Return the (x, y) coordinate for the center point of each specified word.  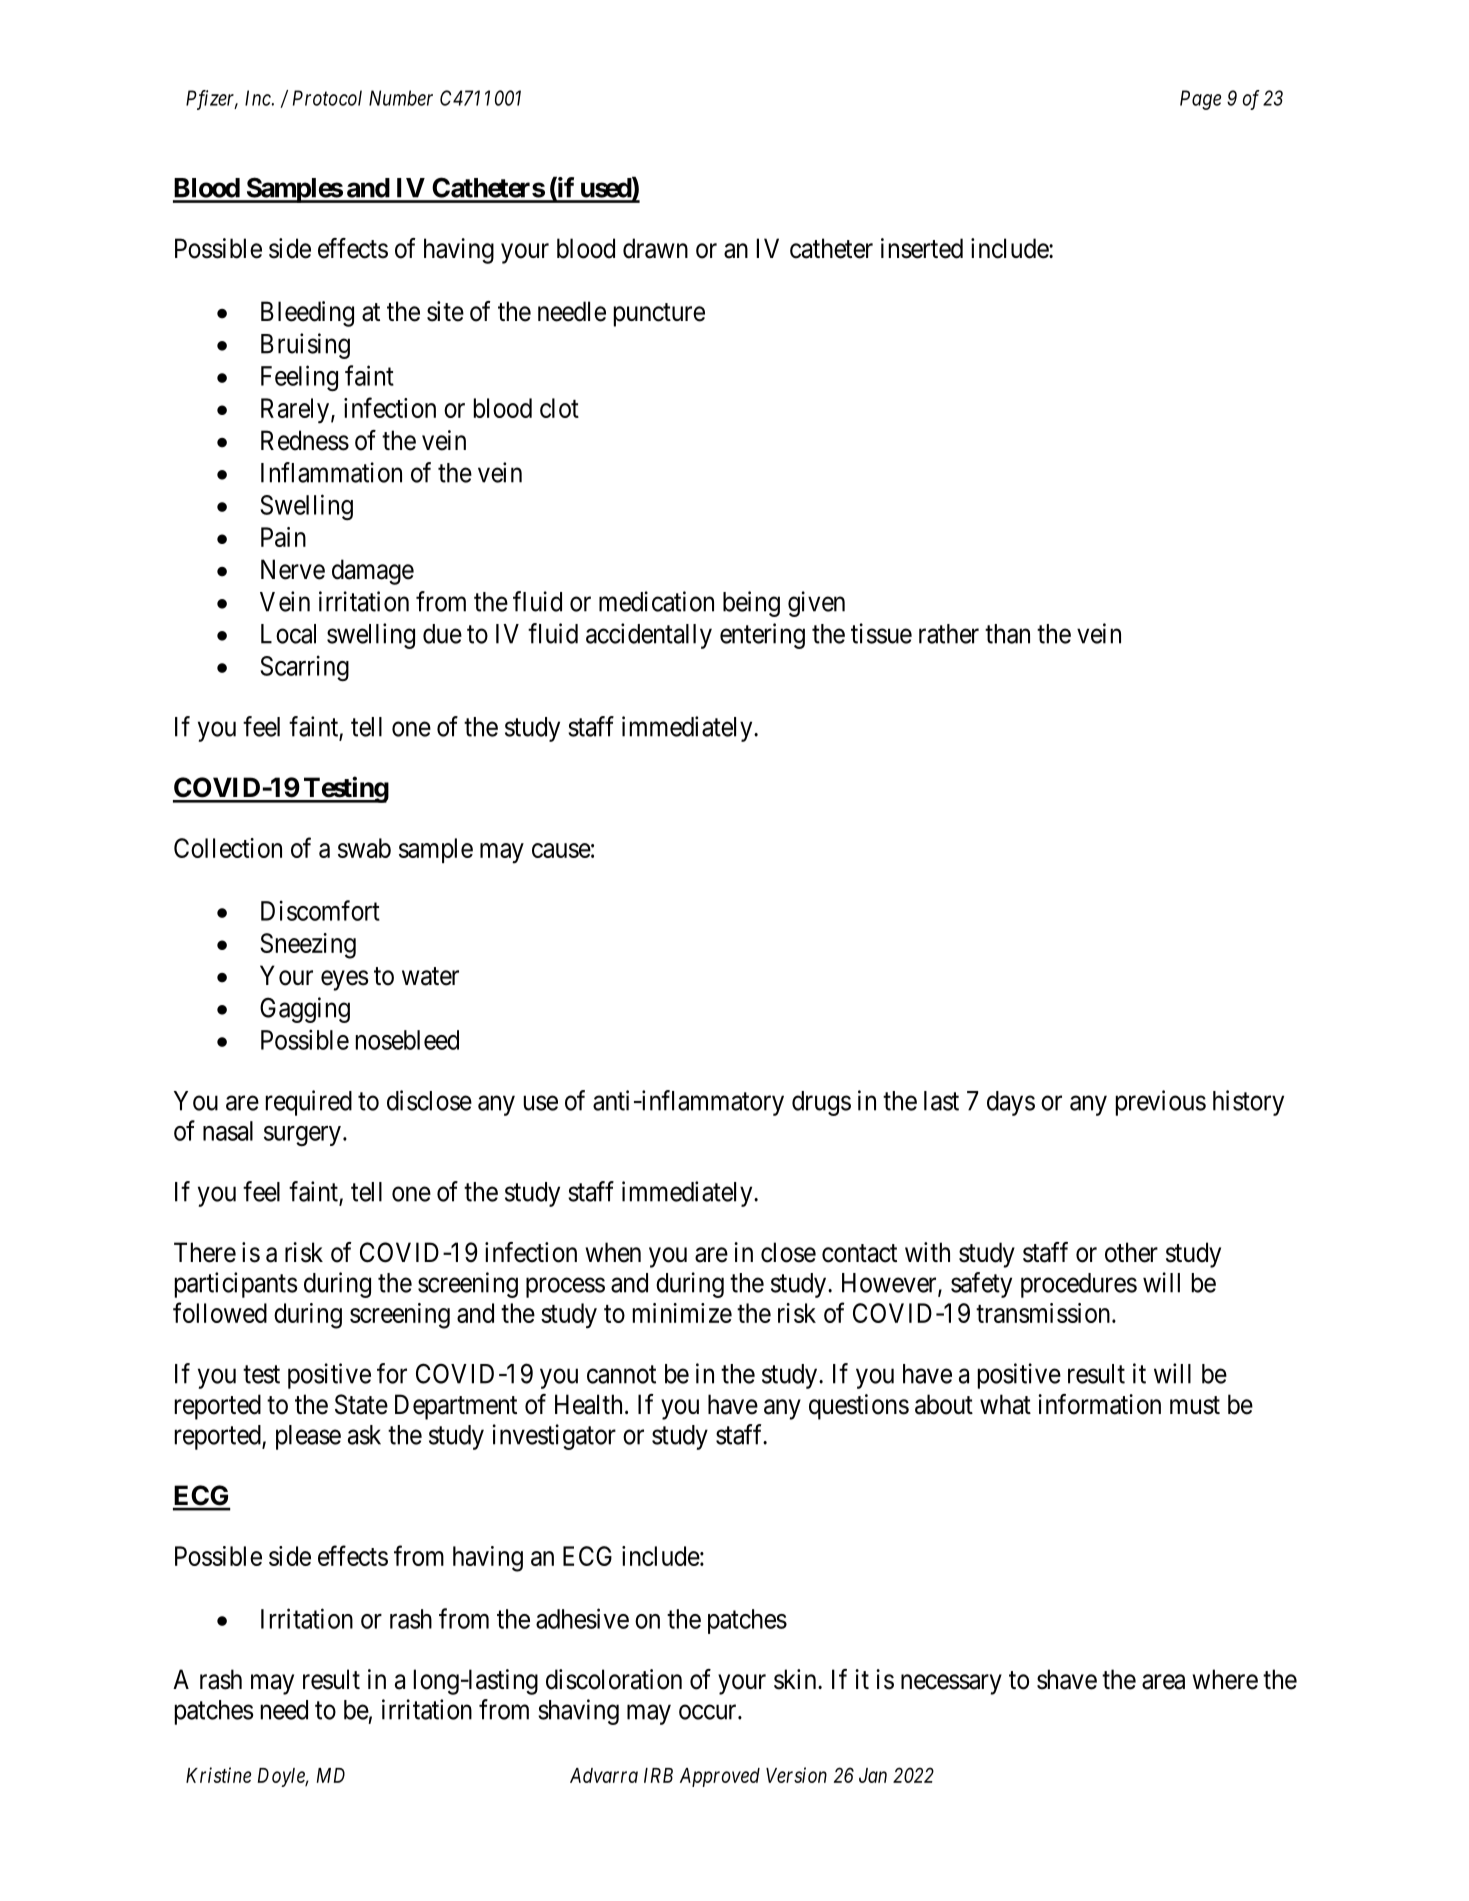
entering (762, 636)
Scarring (304, 668)
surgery (302, 1136)
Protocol (327, 98)
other (1131, 1252)
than (1007, 634)
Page (1200, 100)
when (613, 1252)
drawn (655, 248)
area (1163, 1682)
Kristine (218, 1775)
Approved (720, 1777)
